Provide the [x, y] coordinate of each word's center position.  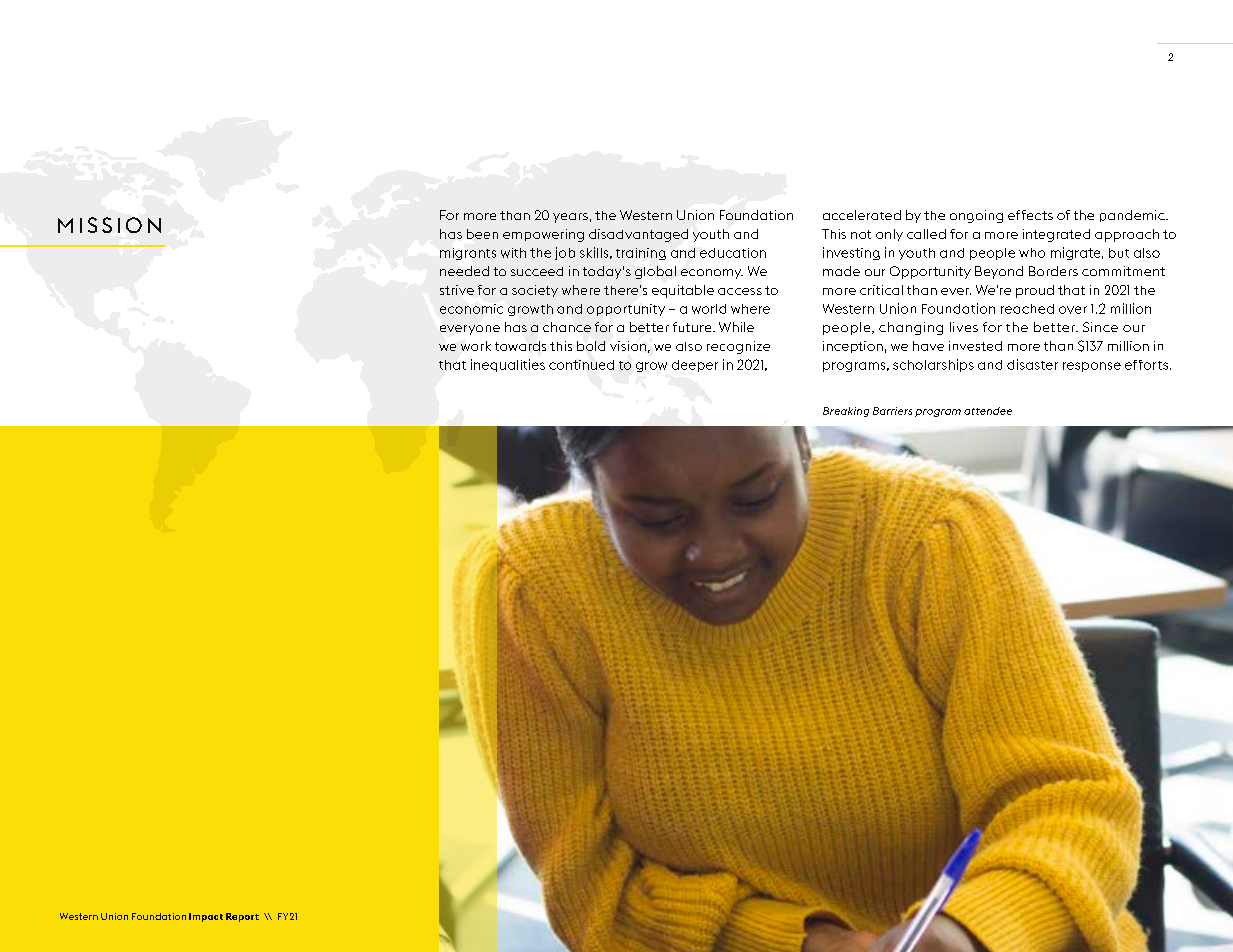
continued [581, 365]
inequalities [508, 365]
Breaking [846, 412]
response [1092, 367]
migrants [468, 254]
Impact [206, 917]
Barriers [892, 411]
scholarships [933, 365]
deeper [695, 366]
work [476, 346]
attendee [988, 411]
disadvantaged [638, 235]
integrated [1056, 235]
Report [242, 917]
